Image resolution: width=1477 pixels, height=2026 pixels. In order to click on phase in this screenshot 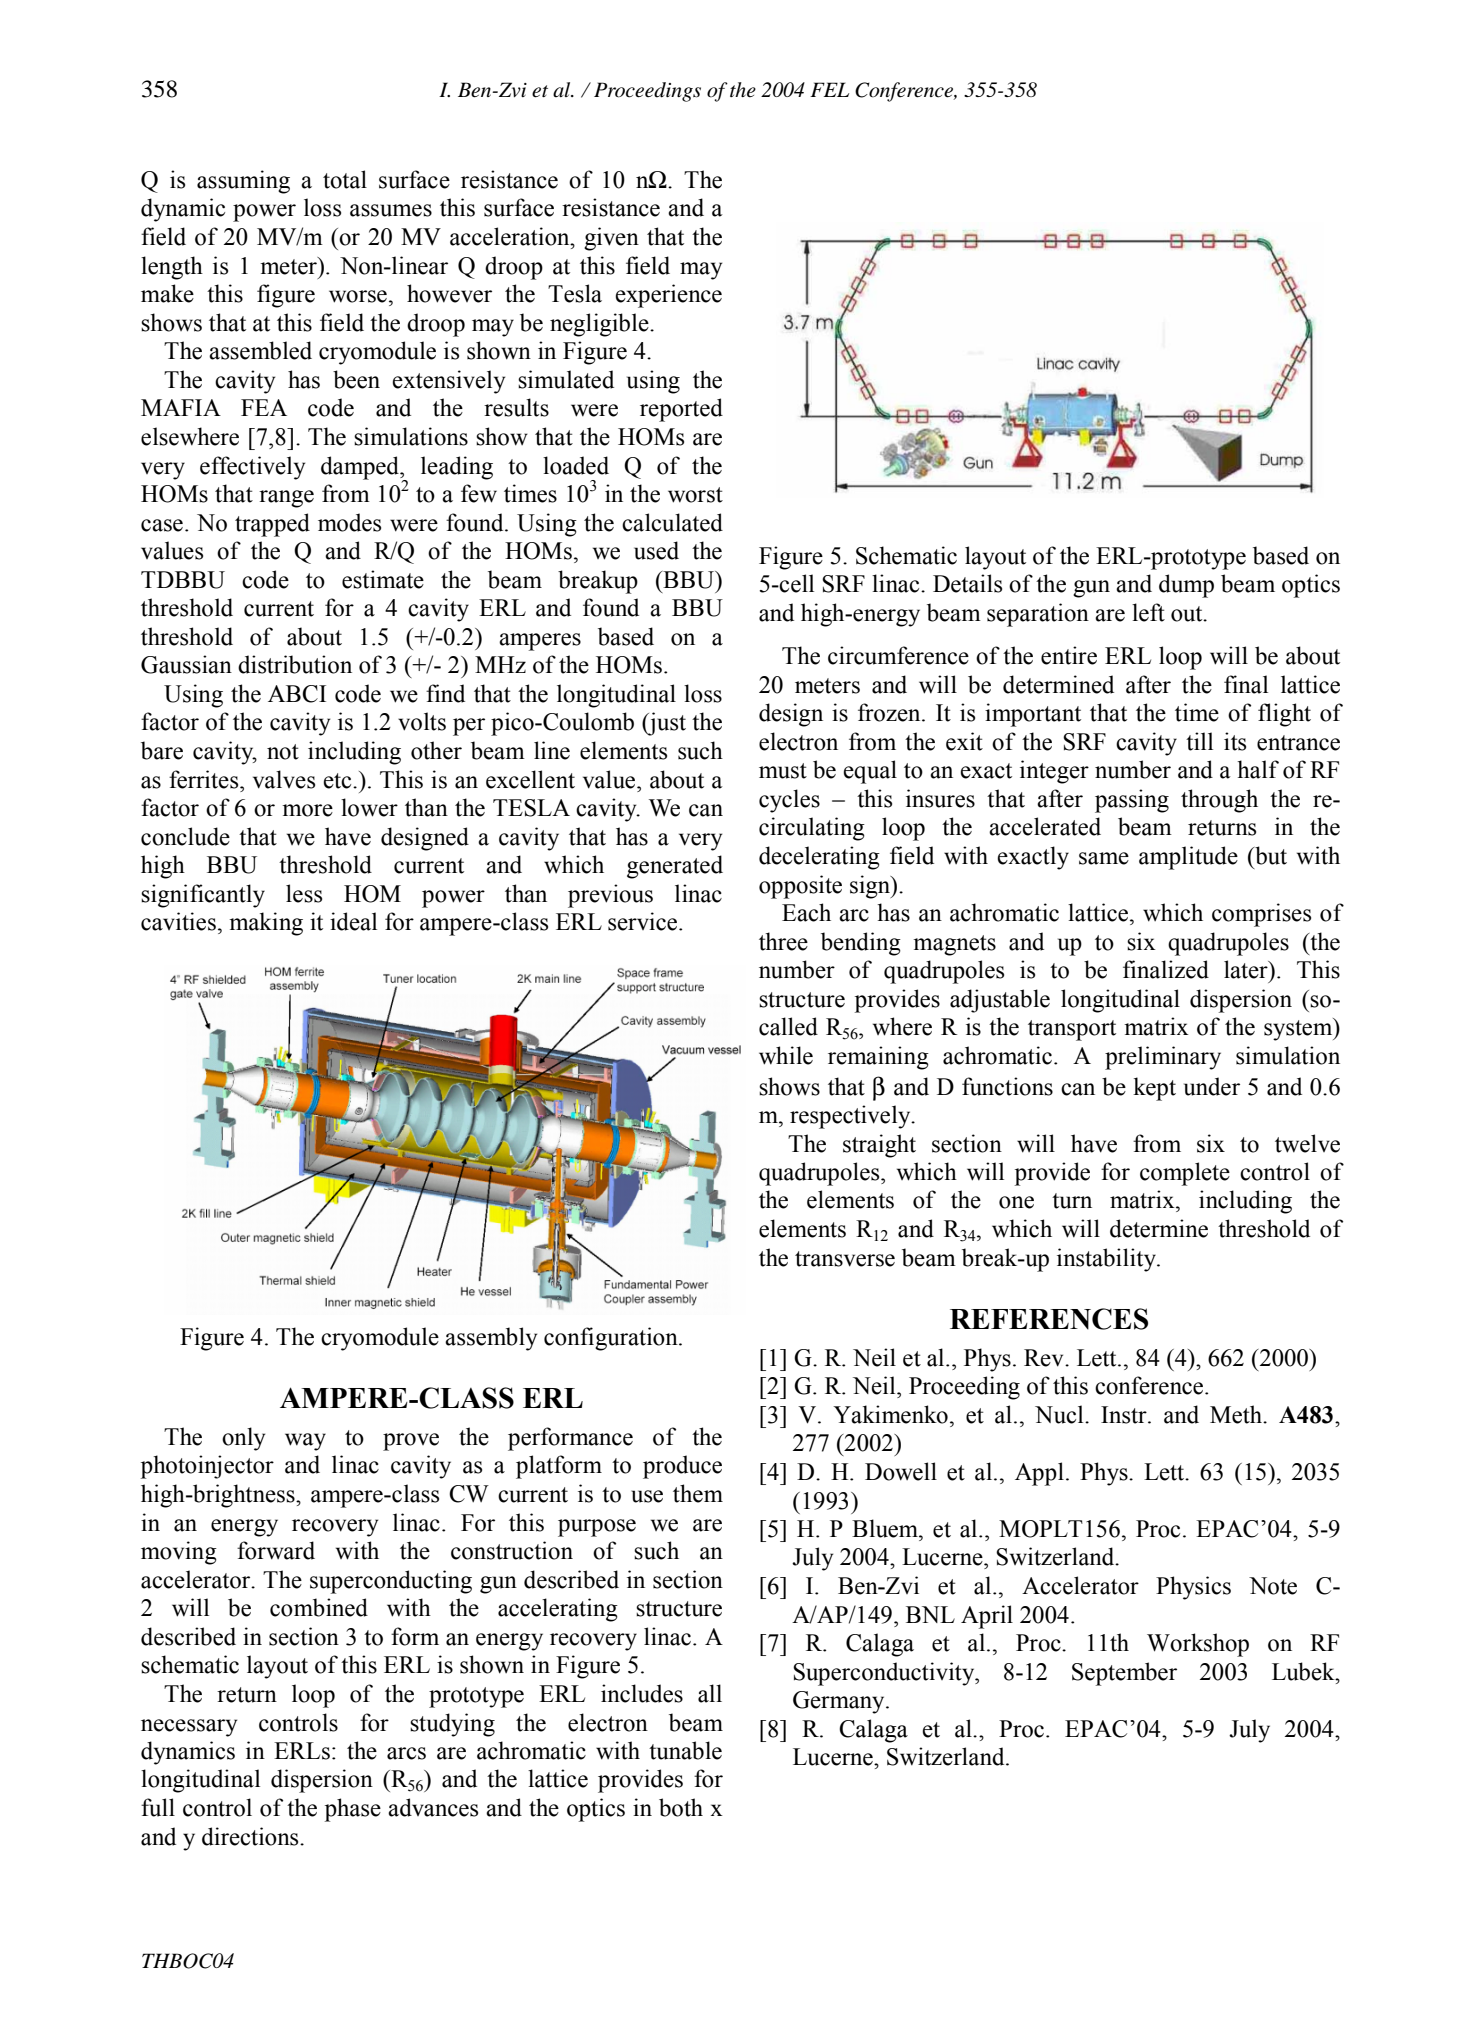, I will do `click(353, 1810)`.
